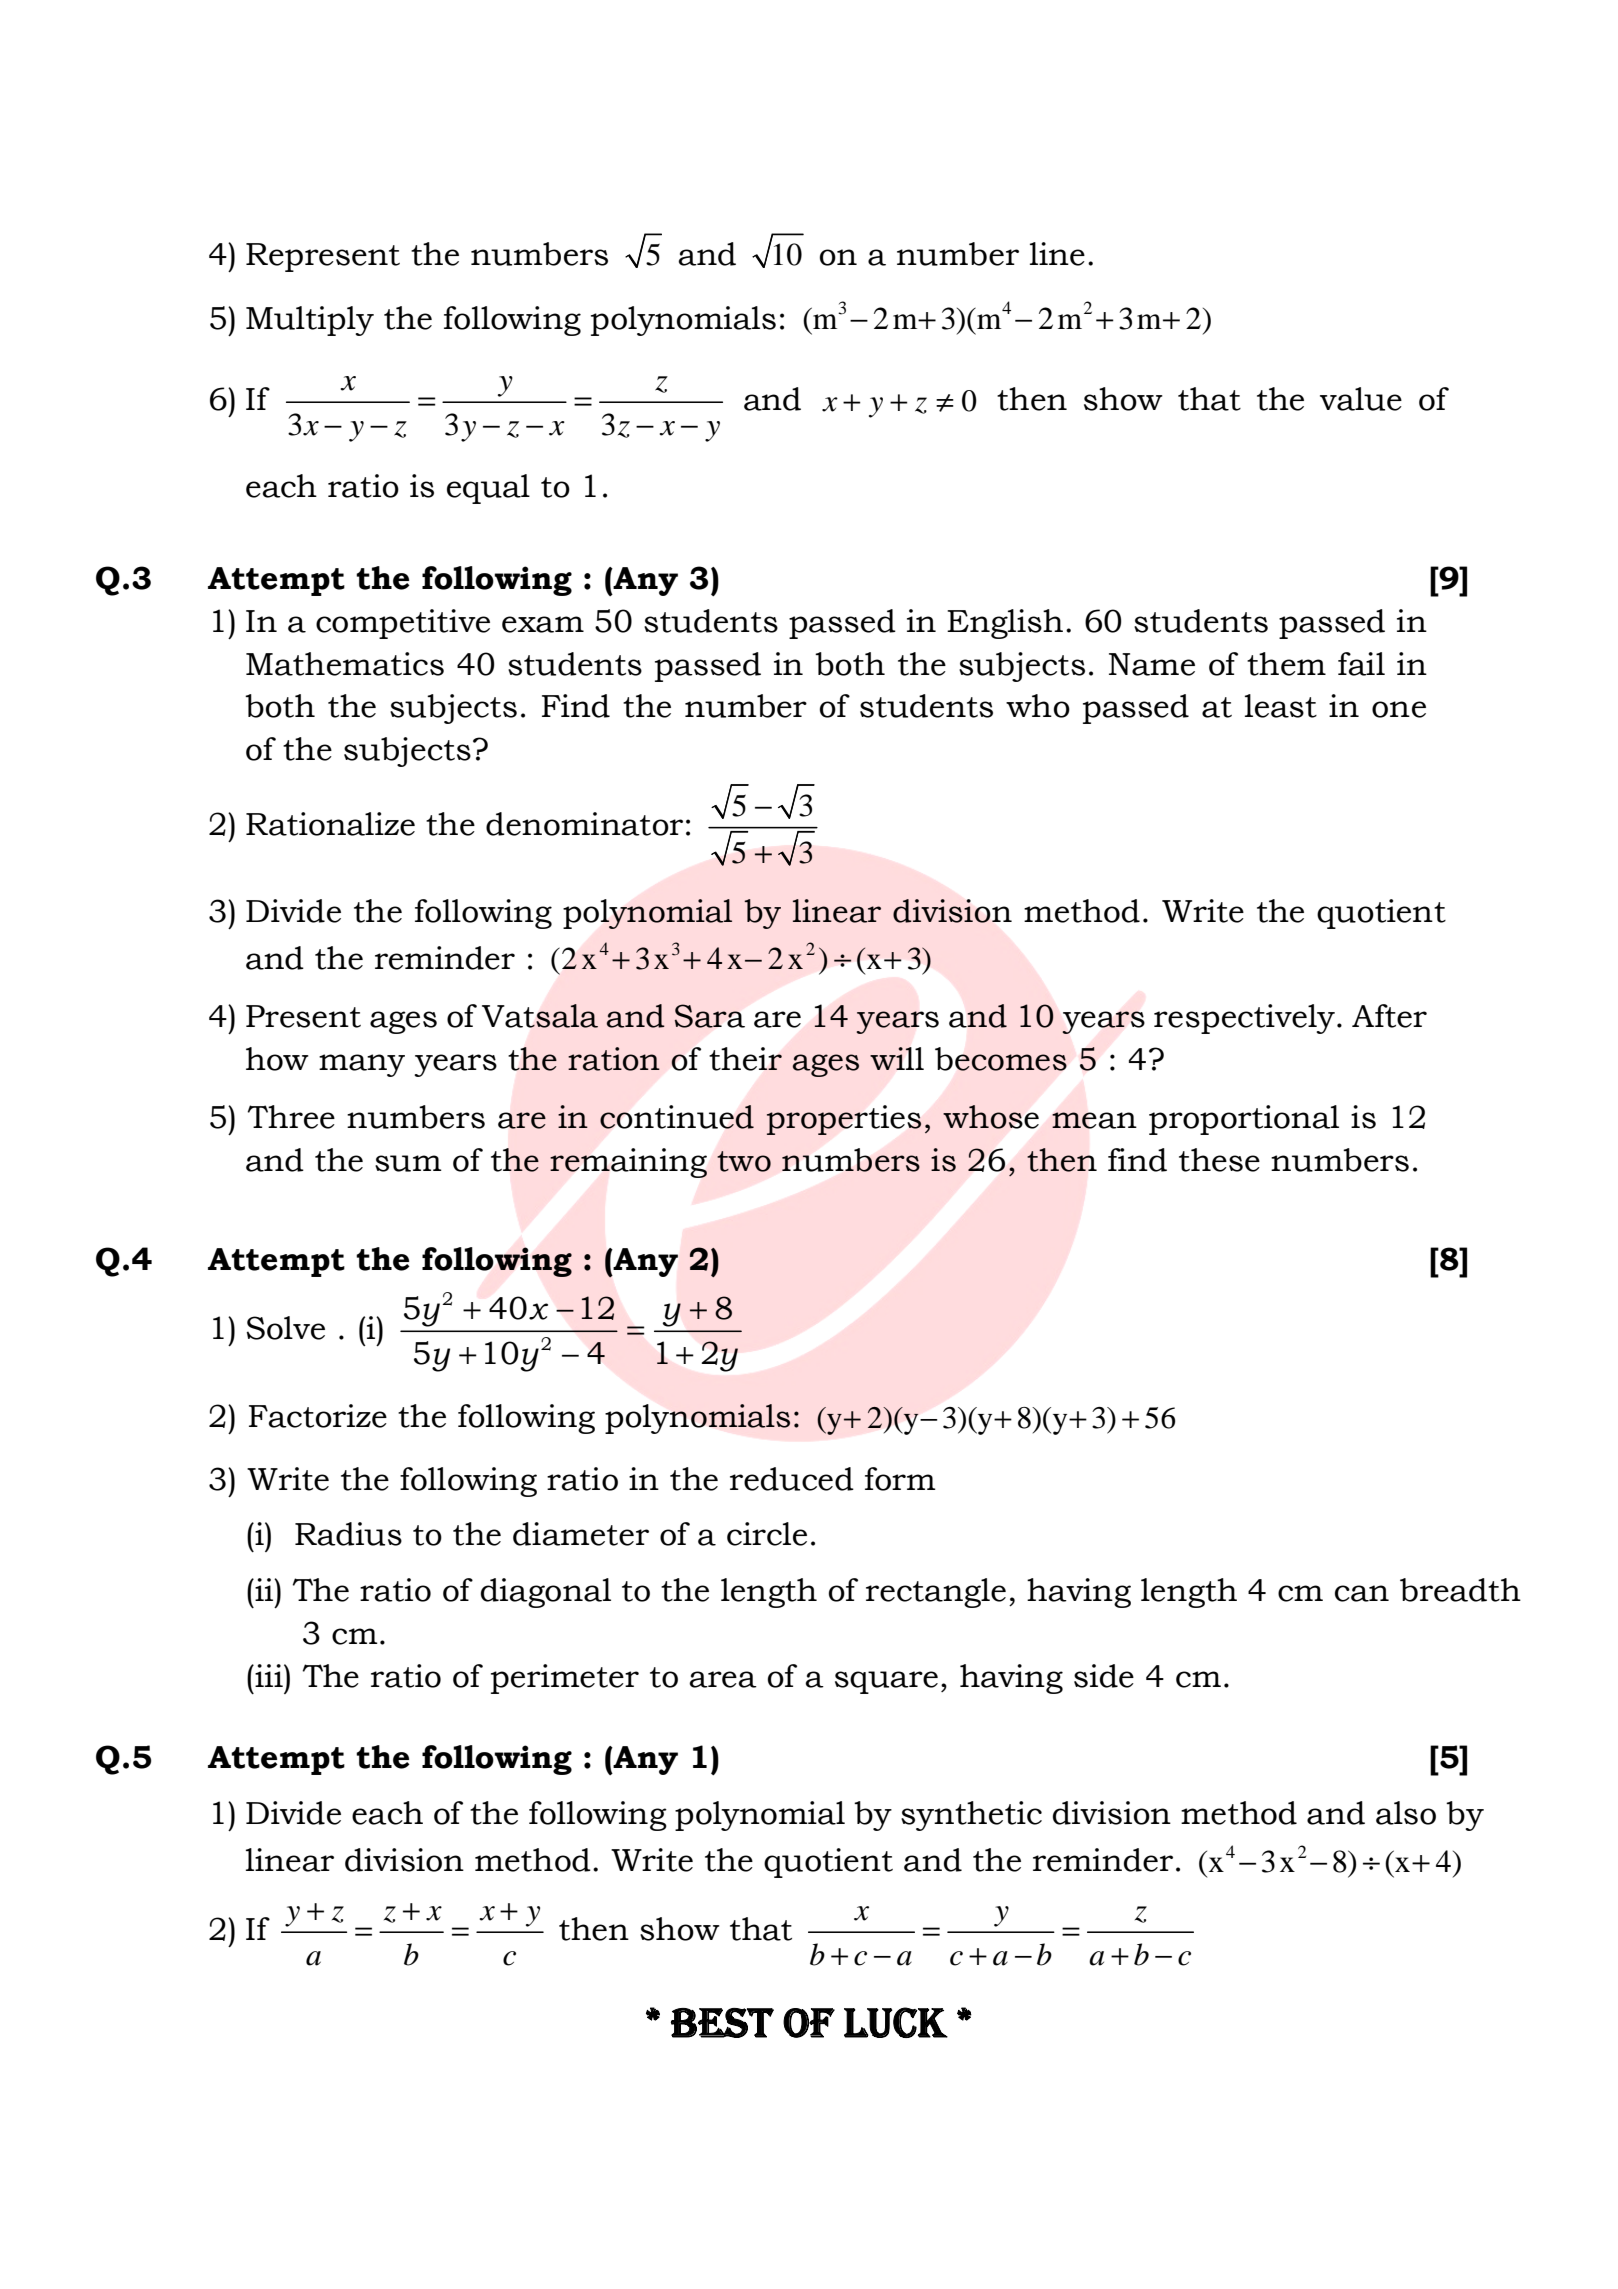 The image size is (1618, 2289). I want to click on value, so click(1361, 399).
